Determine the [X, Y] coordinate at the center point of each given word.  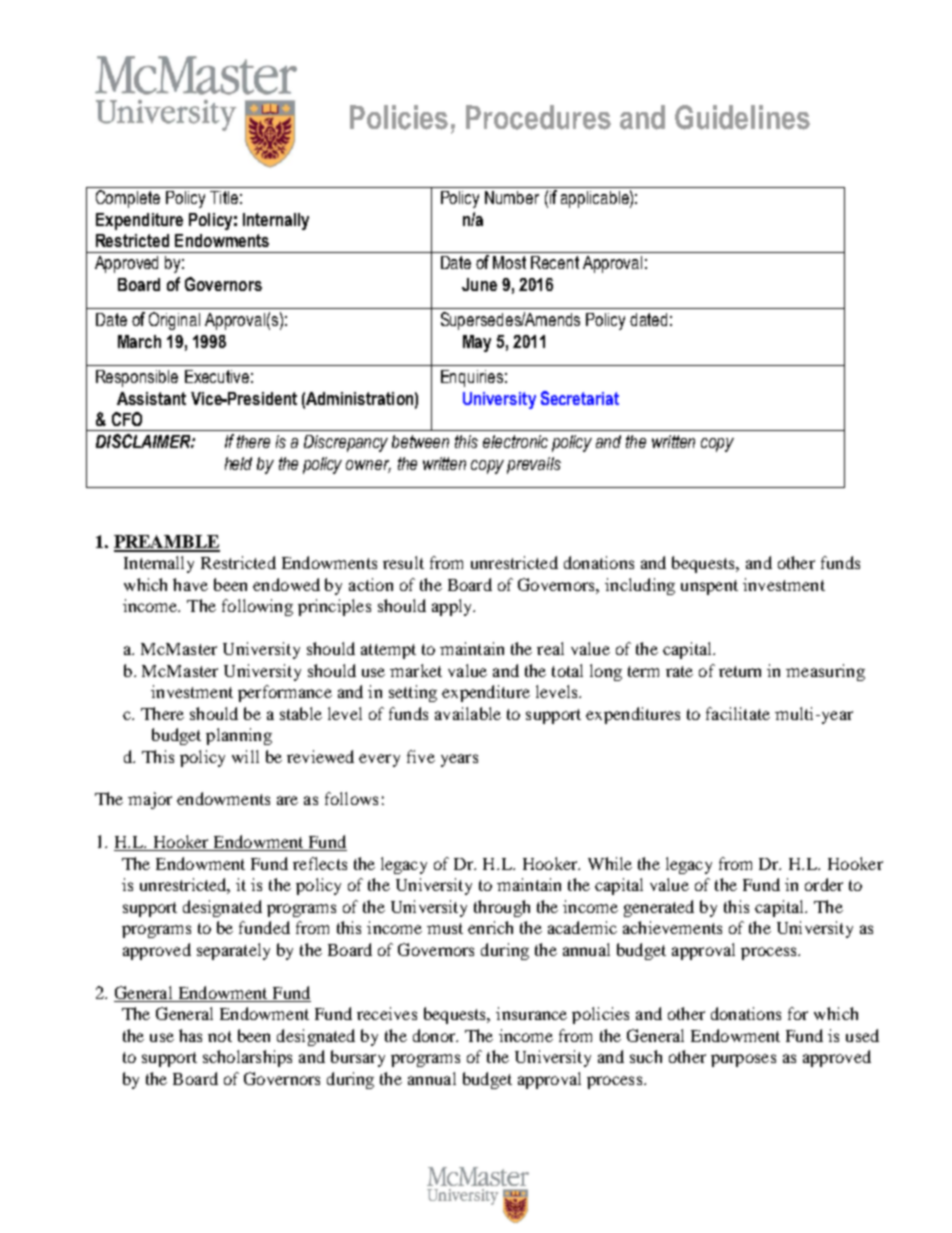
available [468, 713]
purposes [743, 1060]
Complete [128, 199]
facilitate [738, 713]
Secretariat [580, 398]
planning [239, 736]
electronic [515, 441]
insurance [531, 1013]
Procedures [538, 117]
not [220, 1036]
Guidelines [742, 117]
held [238, 463]
